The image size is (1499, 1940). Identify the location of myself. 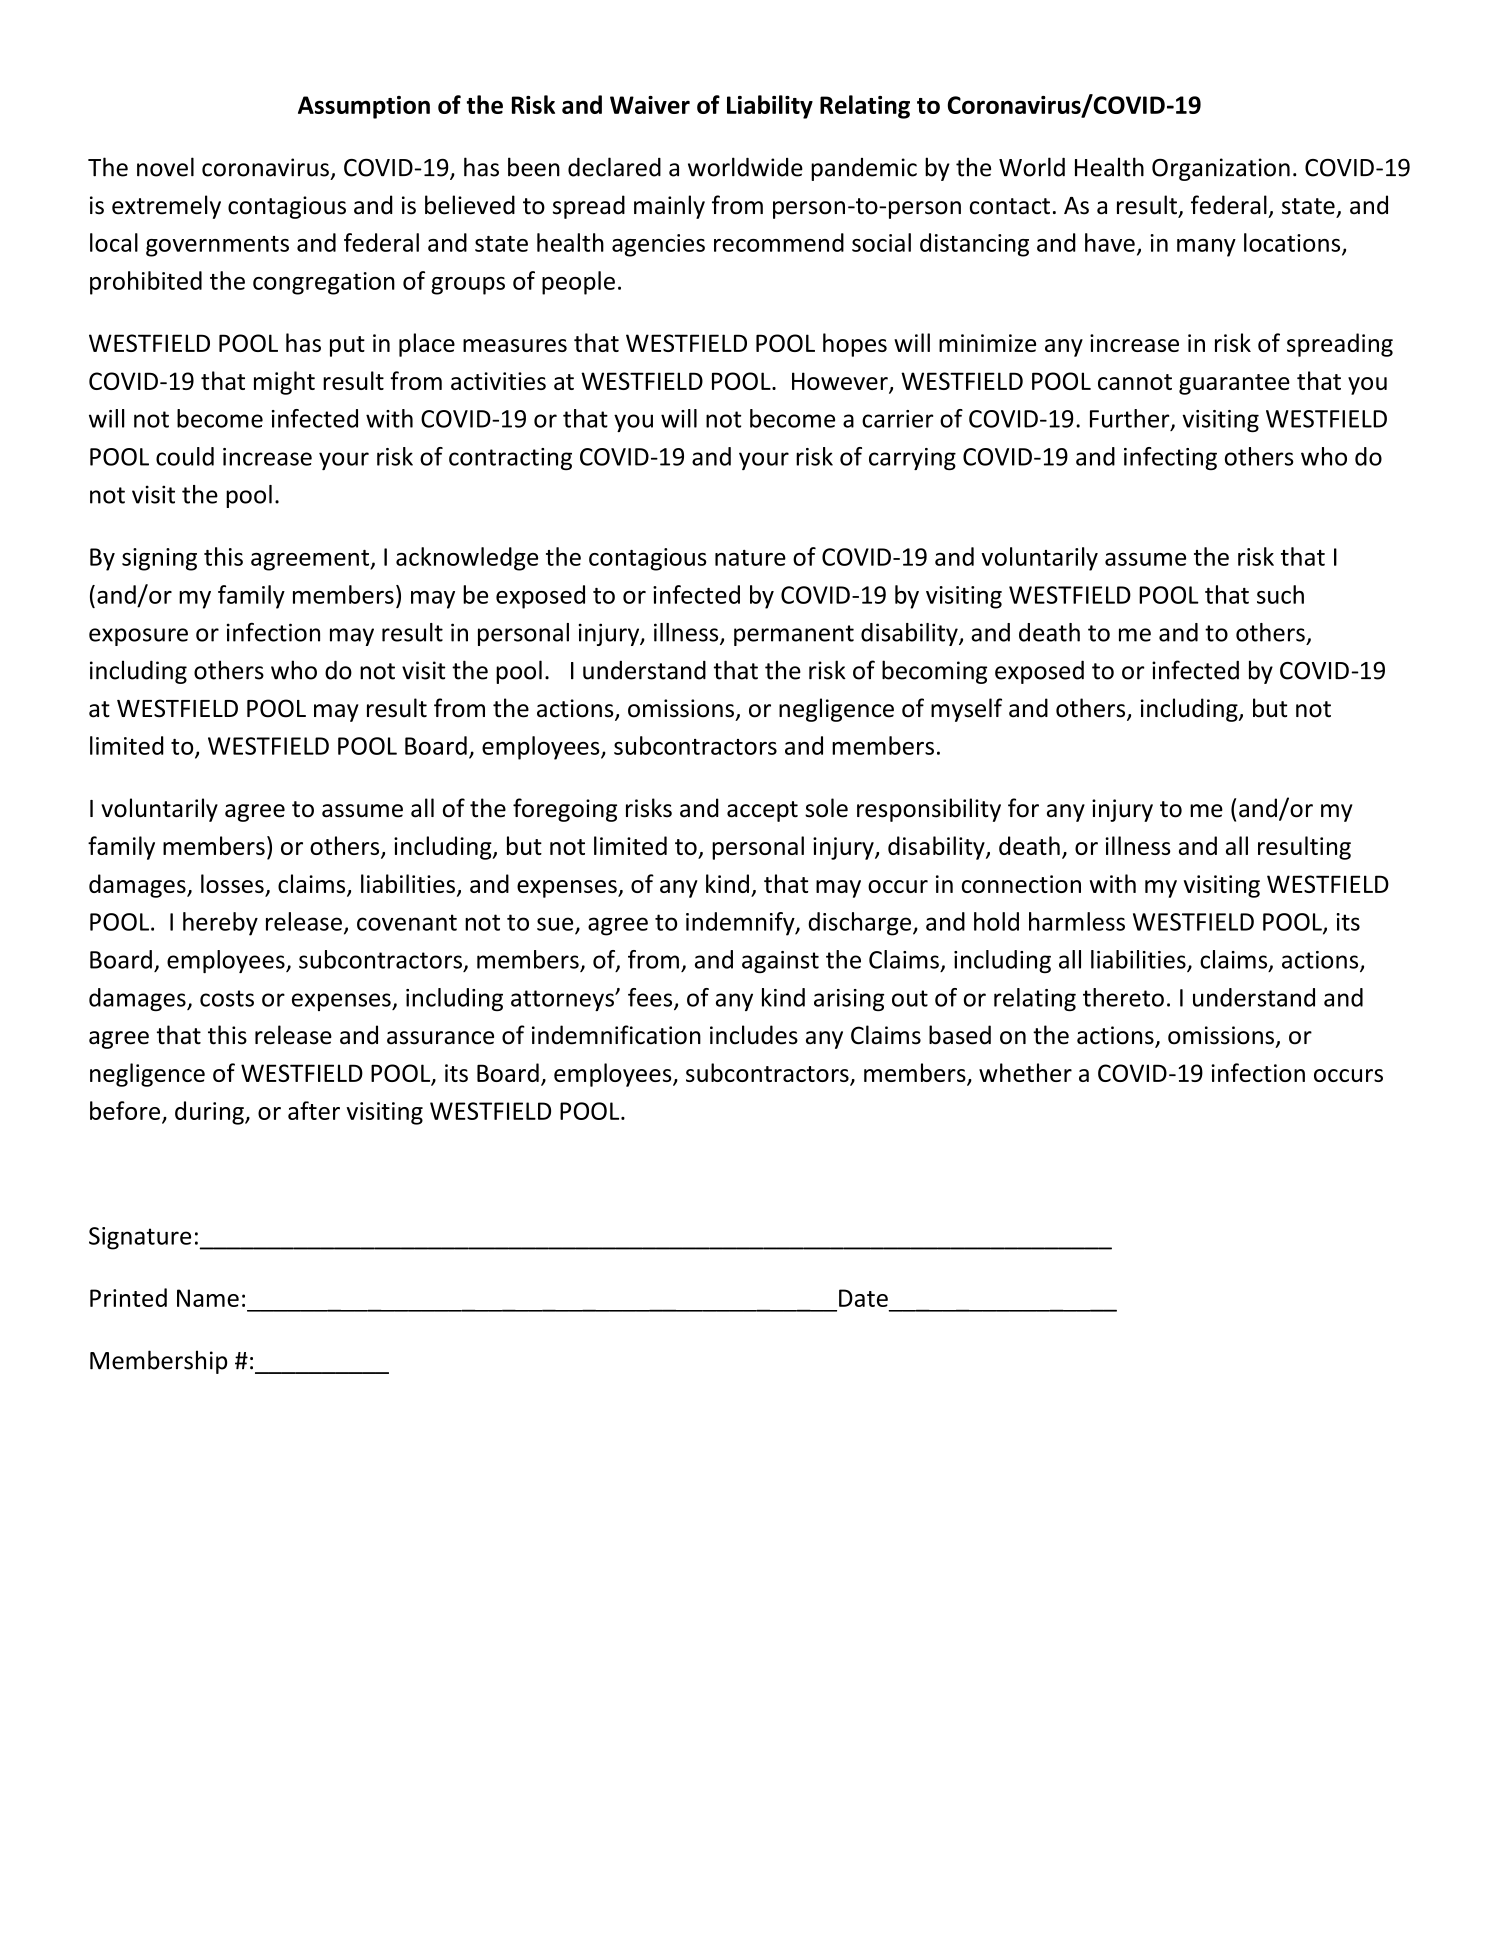
(966, 710).
